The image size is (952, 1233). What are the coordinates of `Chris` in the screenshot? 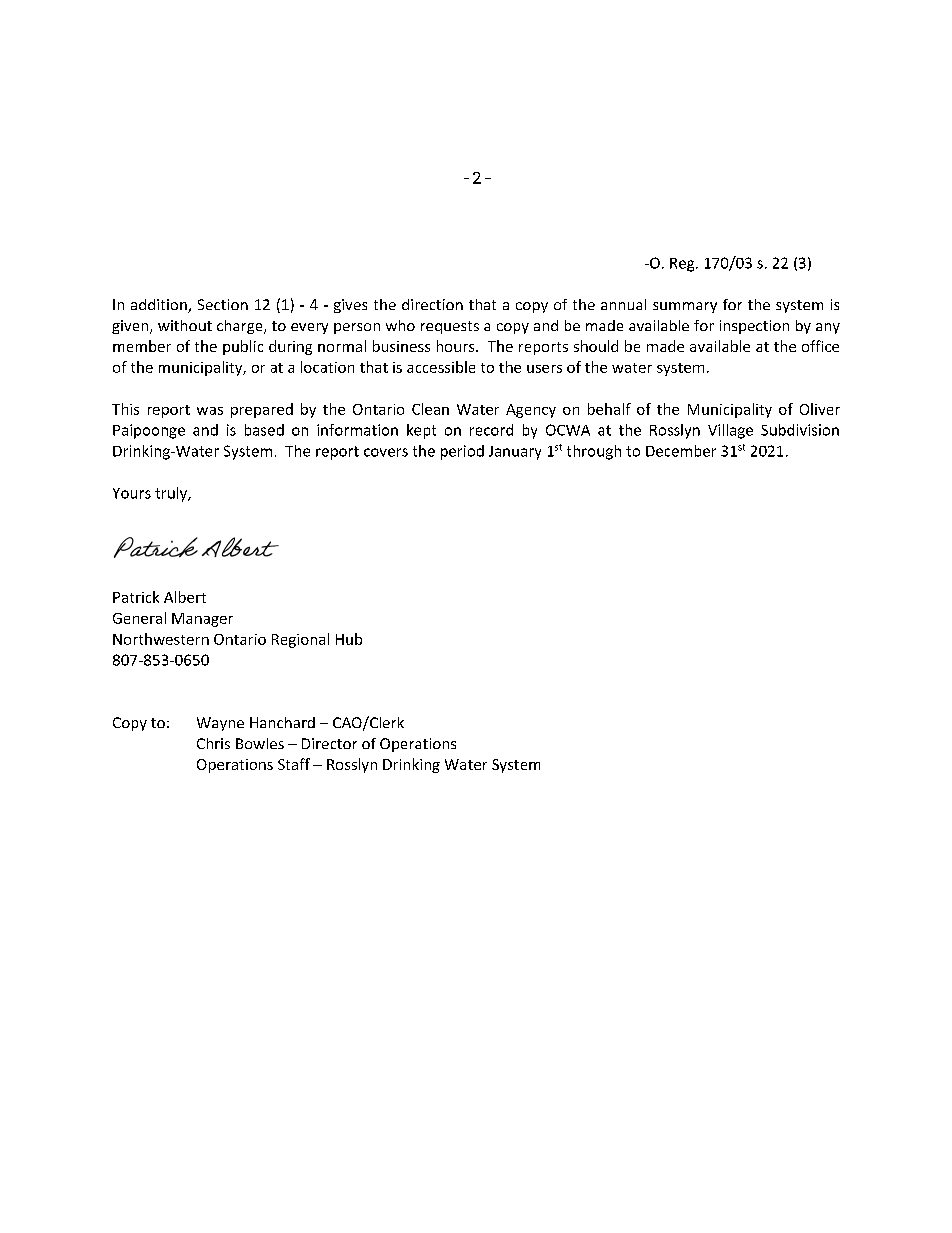 It's located at (213, 743).
